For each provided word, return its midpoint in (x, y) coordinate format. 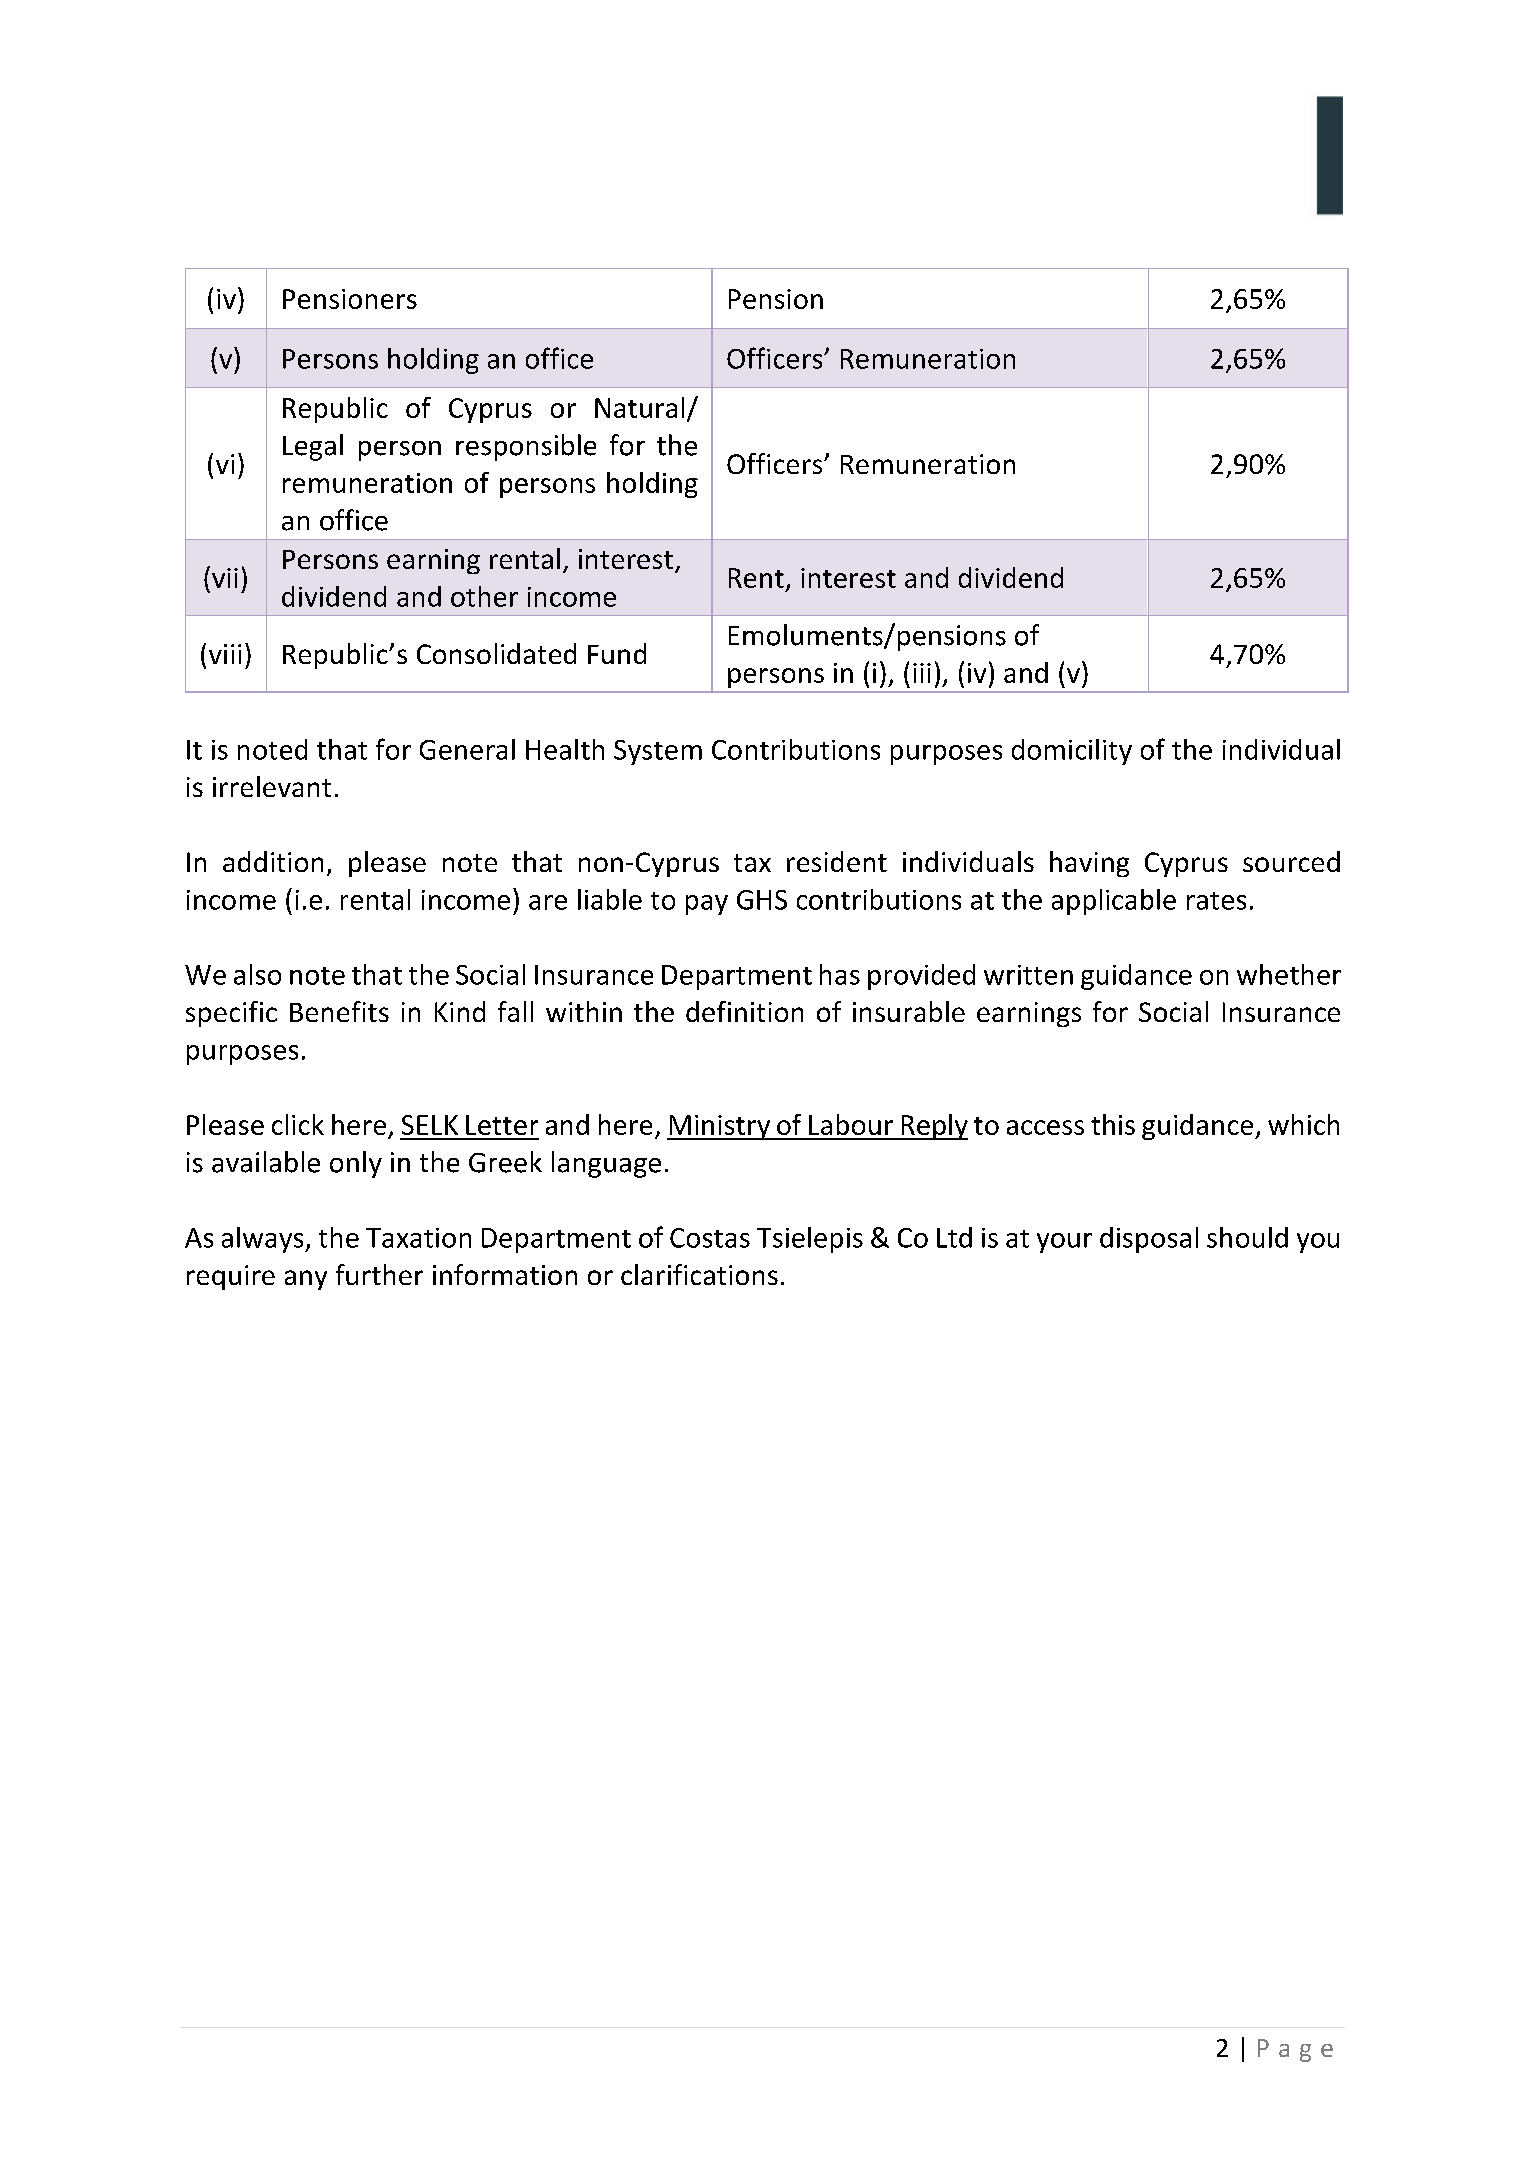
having (1089, 864)
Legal (313, 447)
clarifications (699, 1274)
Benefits (339, 1011)
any (306, 1280)
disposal (1149, 1240)
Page (1295, 2050)
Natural (639, 407)
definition (744, 1011)
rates (1216, 901)
